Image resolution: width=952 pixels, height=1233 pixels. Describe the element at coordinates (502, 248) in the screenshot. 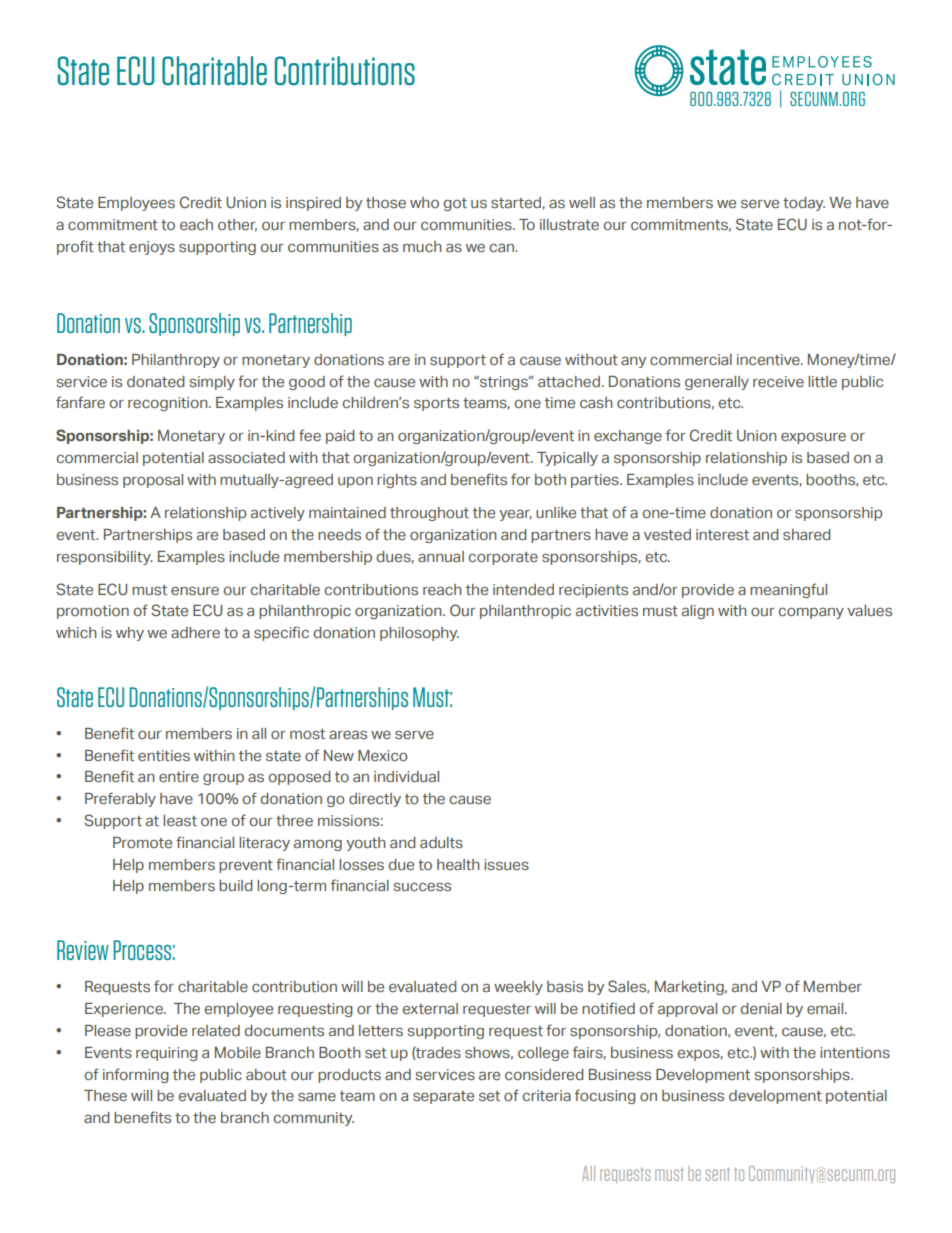

I see `can` at that location.
